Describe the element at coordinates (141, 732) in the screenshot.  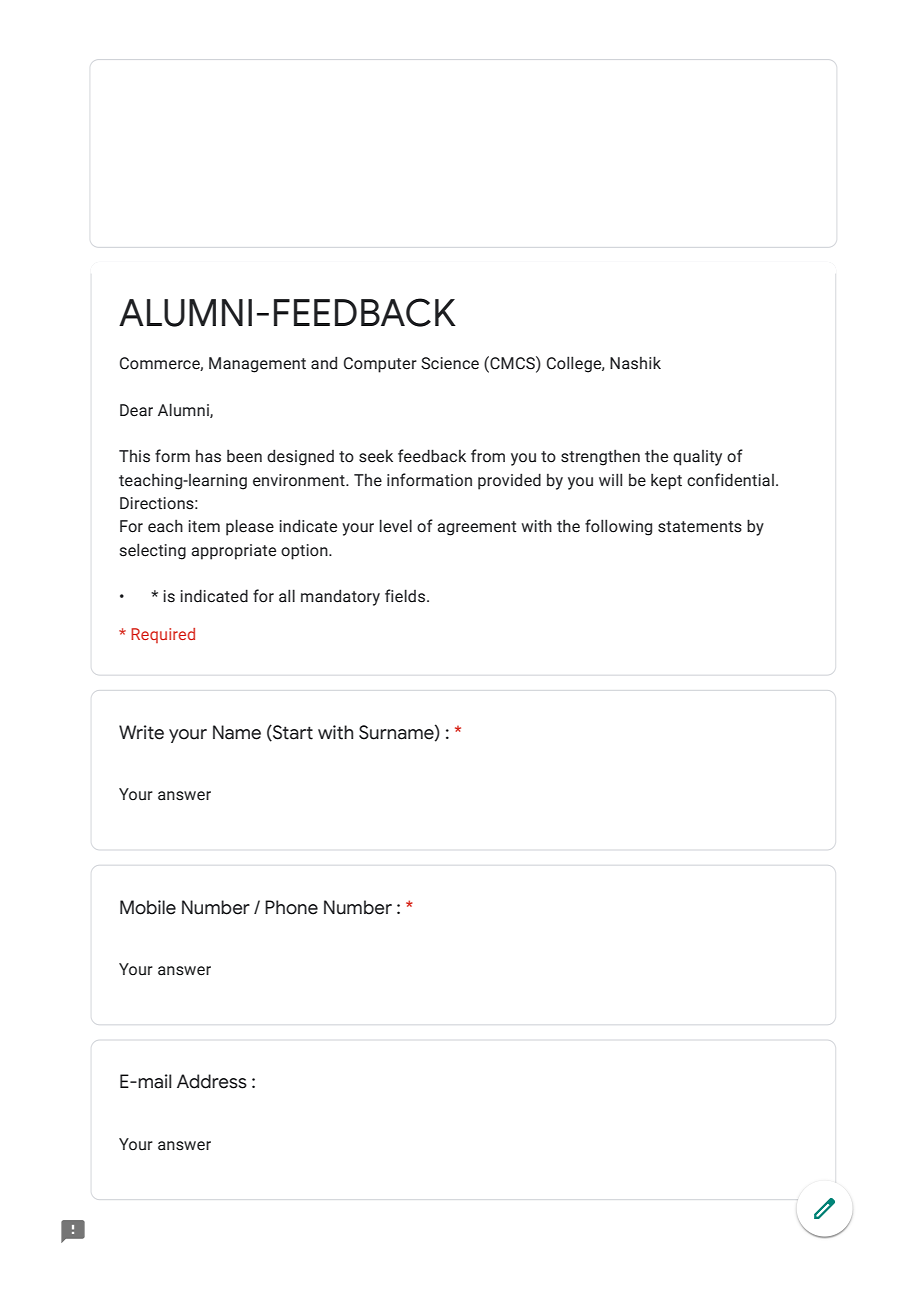
I see `Write` at that location.
